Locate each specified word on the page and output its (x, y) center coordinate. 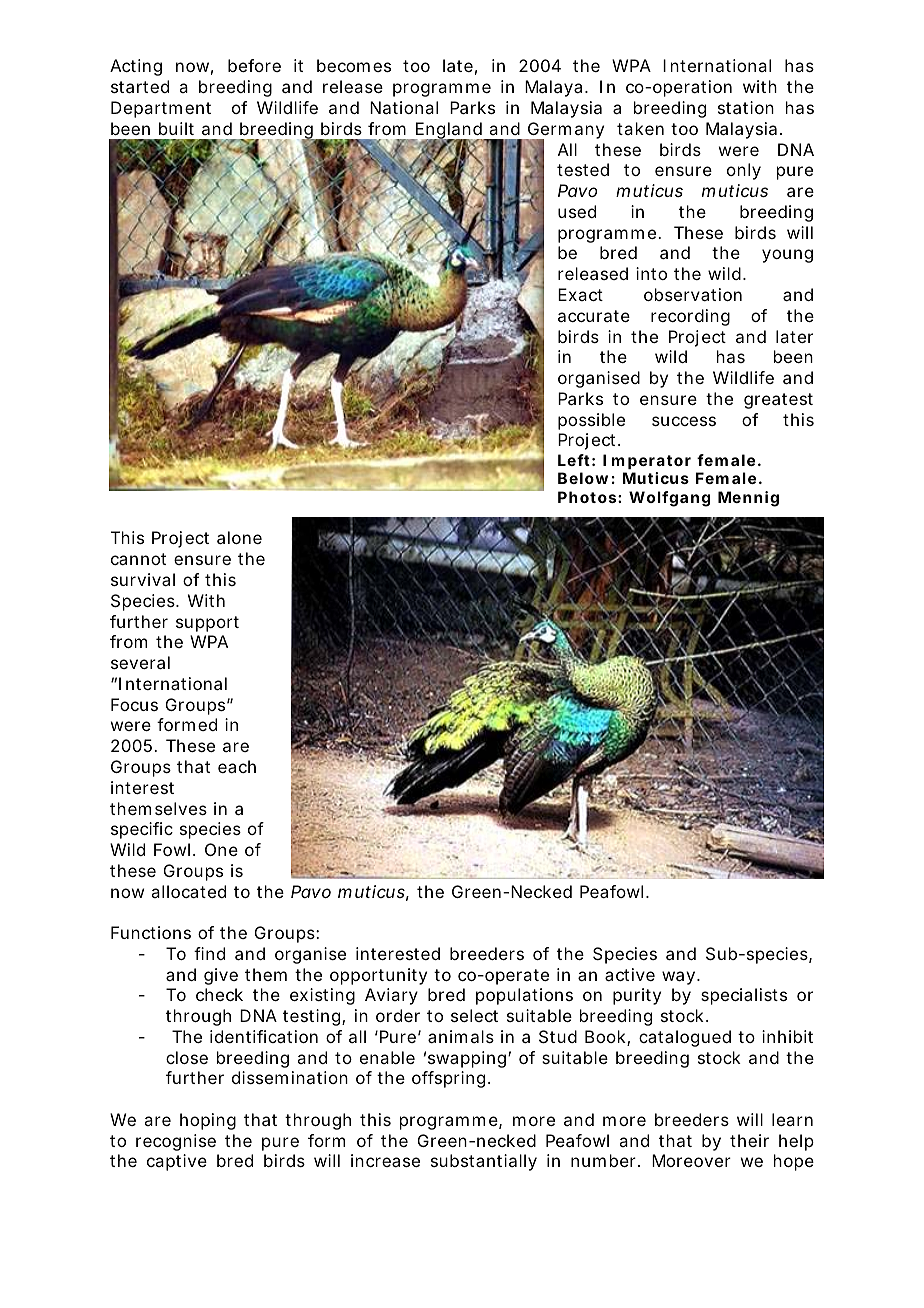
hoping (208, 1121)
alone (239, 537)
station (746, 107)
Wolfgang (669, 499)
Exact (580, 294)
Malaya (553, 88)
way (680, 978)
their (749, 1140)
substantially (484, 1162)
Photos (588, 497)
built (176, 128)
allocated (188, 891)
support (207, 624)
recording (690, 317)
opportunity (378, 976)
